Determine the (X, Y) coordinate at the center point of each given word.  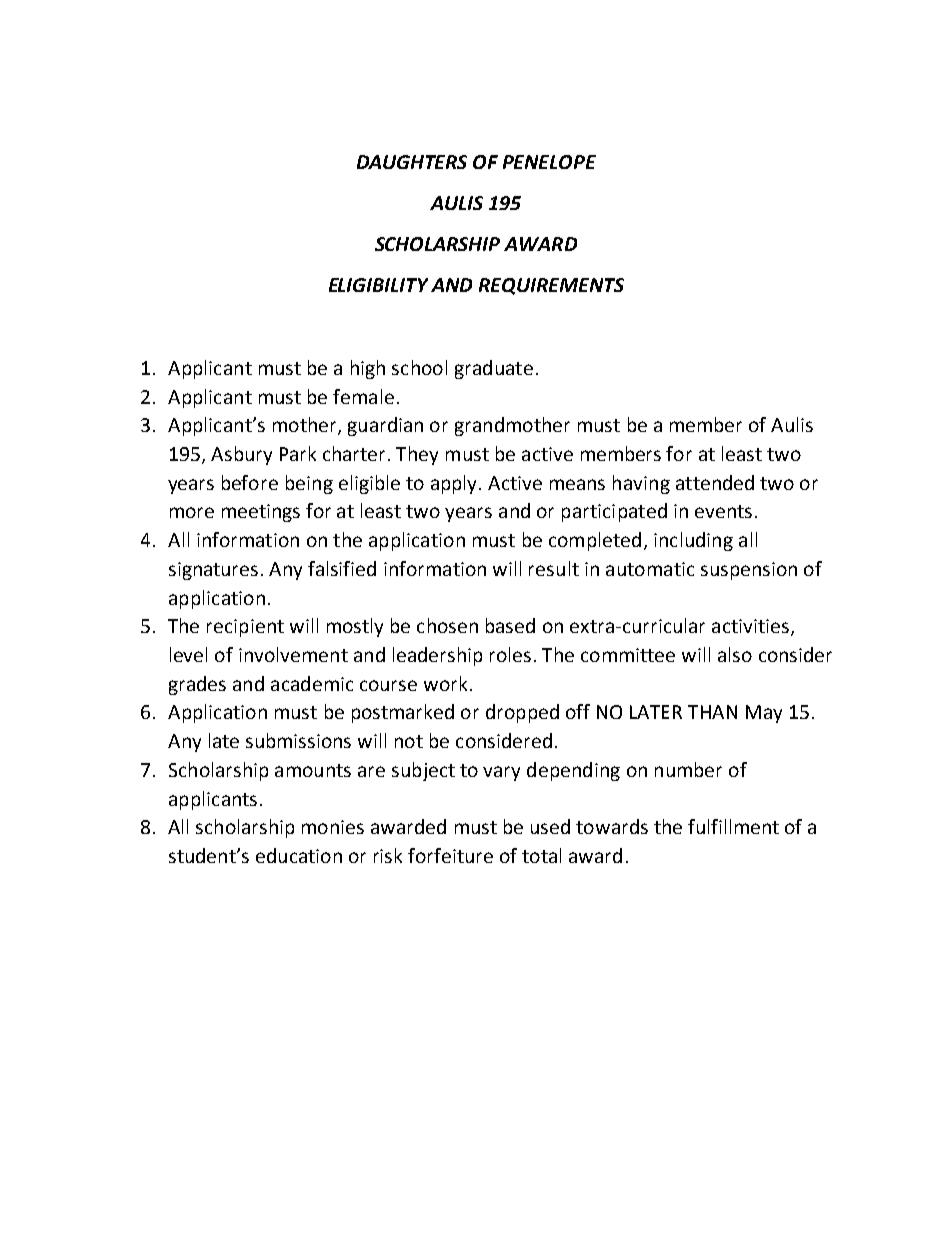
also (735, 654)
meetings (261, 513)
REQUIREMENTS (551, 286)
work (445, 683)
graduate (494, 369)
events (723, 511)
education (299, 855)
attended (715, 482)
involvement (293, 654)
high (368, 369)
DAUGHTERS (412, 162)
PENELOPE (549, 162)
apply (455, 484)
